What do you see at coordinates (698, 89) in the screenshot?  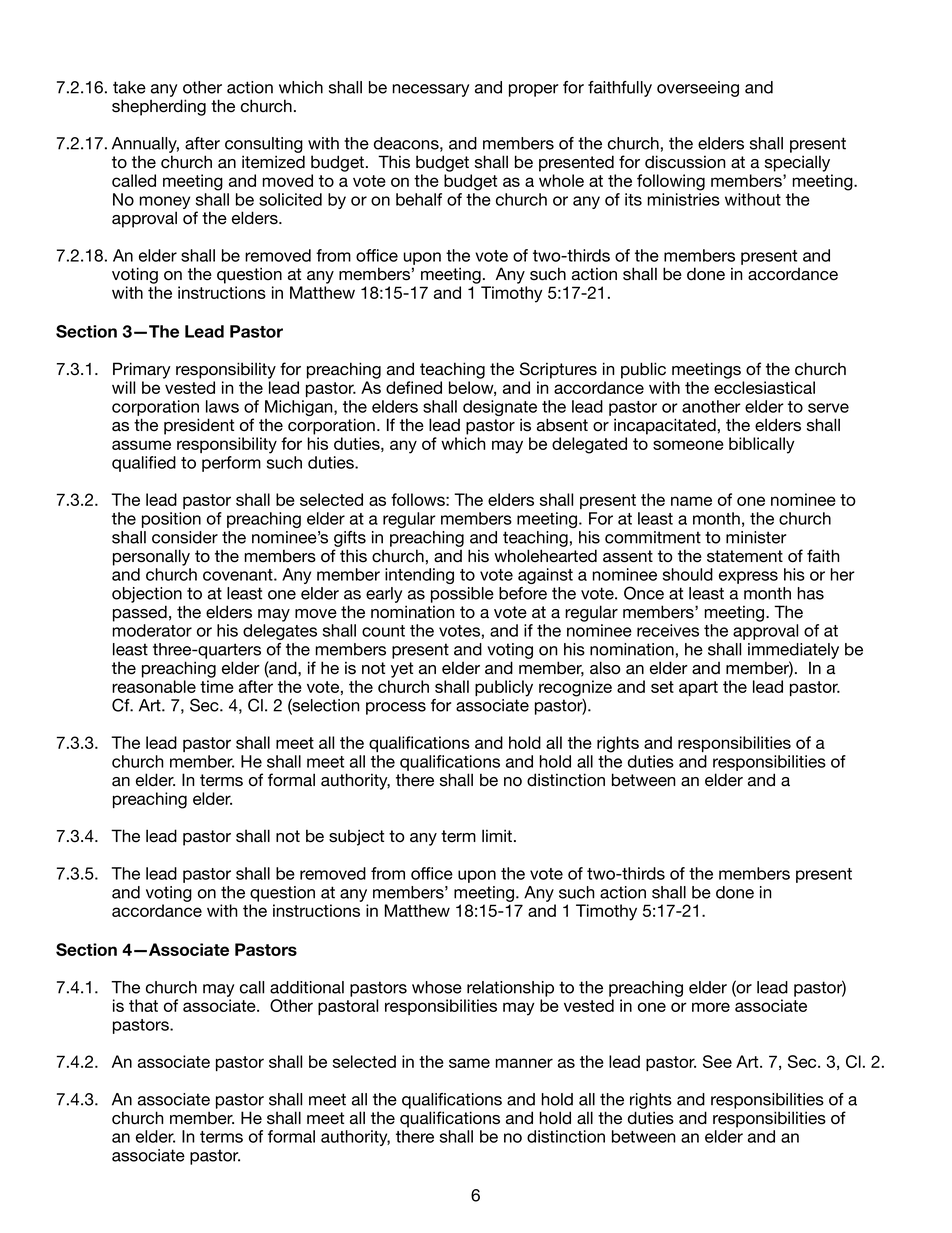 I see `overseeing` at bounding box center [698, 89].
